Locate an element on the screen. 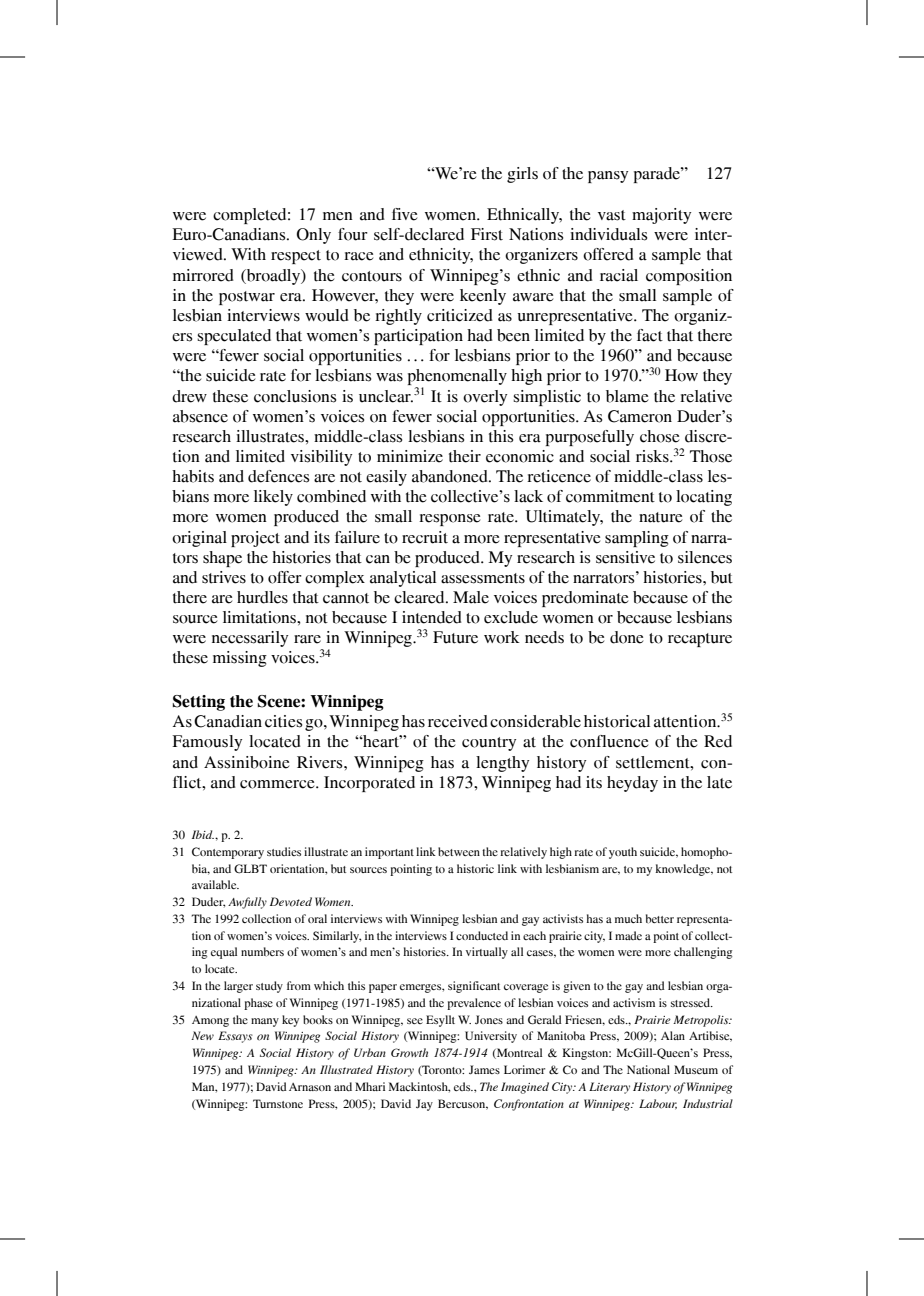 Image resolution: width=924 pixels, height=1296 pixels. Cameron is located at coordinates (640, 416).
